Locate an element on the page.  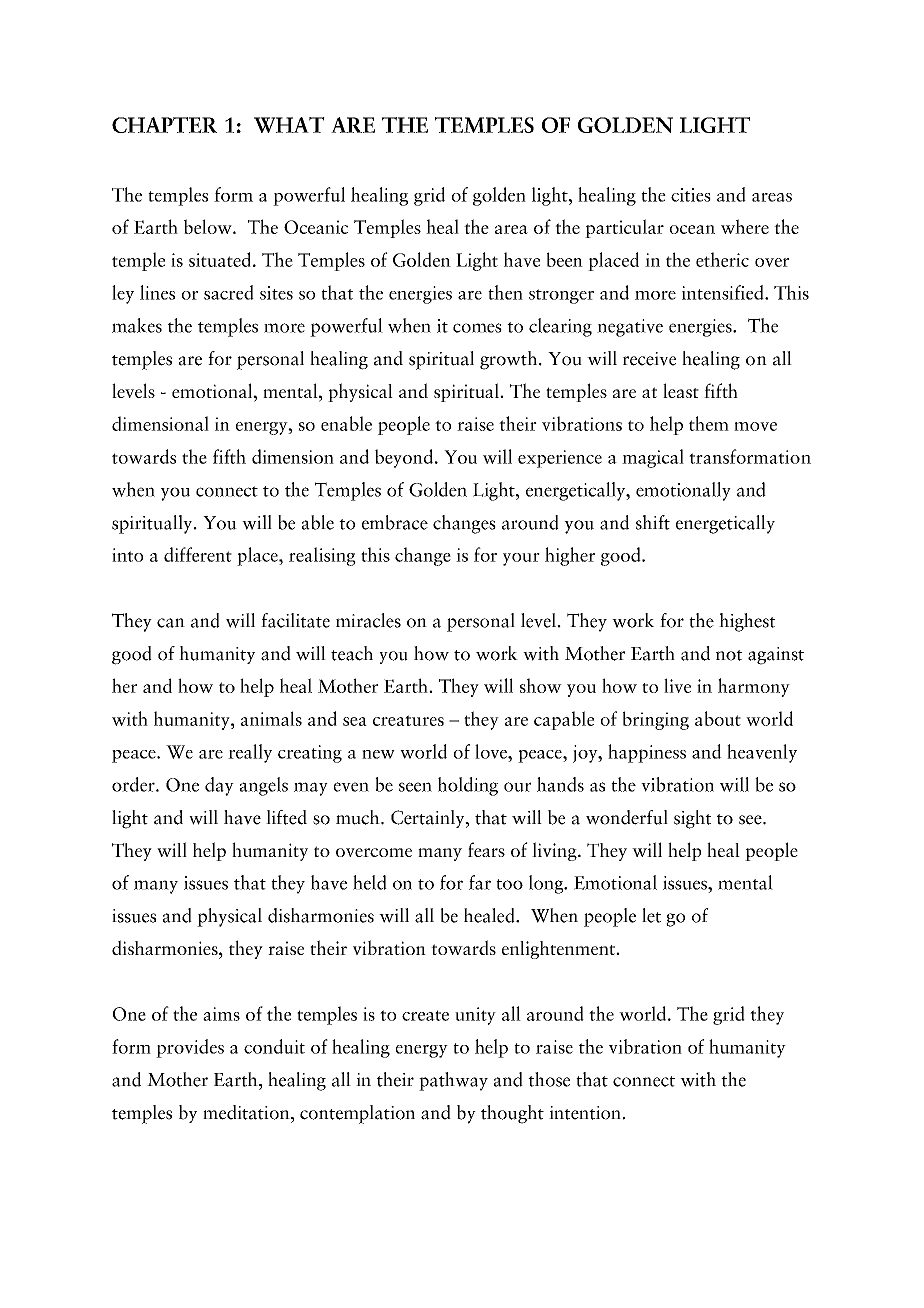
provides is located at coordinates (190, 1048).
